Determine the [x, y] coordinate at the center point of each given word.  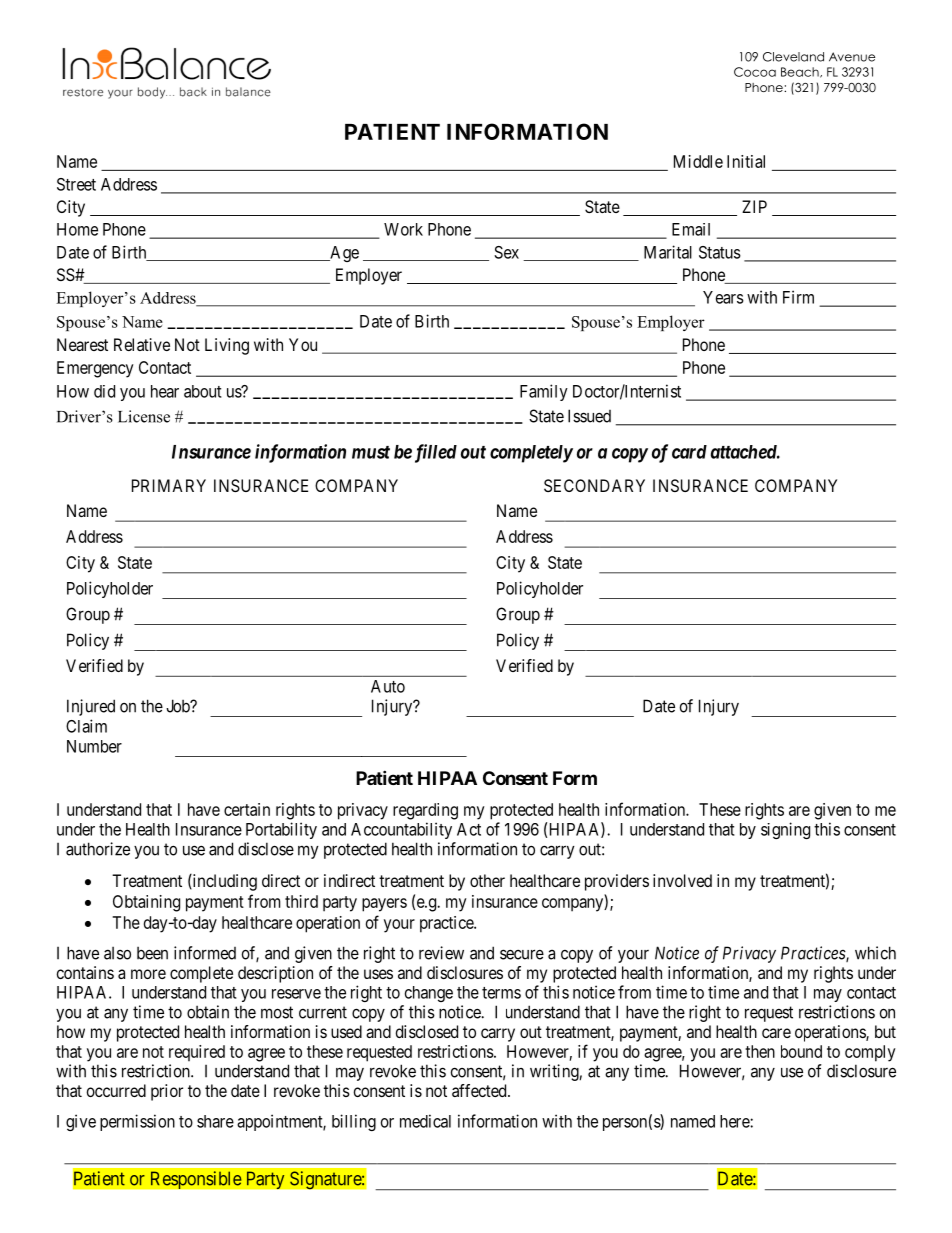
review [441, 953]
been [152, 953]
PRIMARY [169, 485]
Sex [506, 252]
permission [137, 1122]
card [689, 452]
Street [76, 184]
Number [94, 746]
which [875, 953]
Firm [798, 297]
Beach [801, 72]
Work [403, 229]
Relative [142, 344]
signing [785, 830]
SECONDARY [594, 485]
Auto [388, 686]
